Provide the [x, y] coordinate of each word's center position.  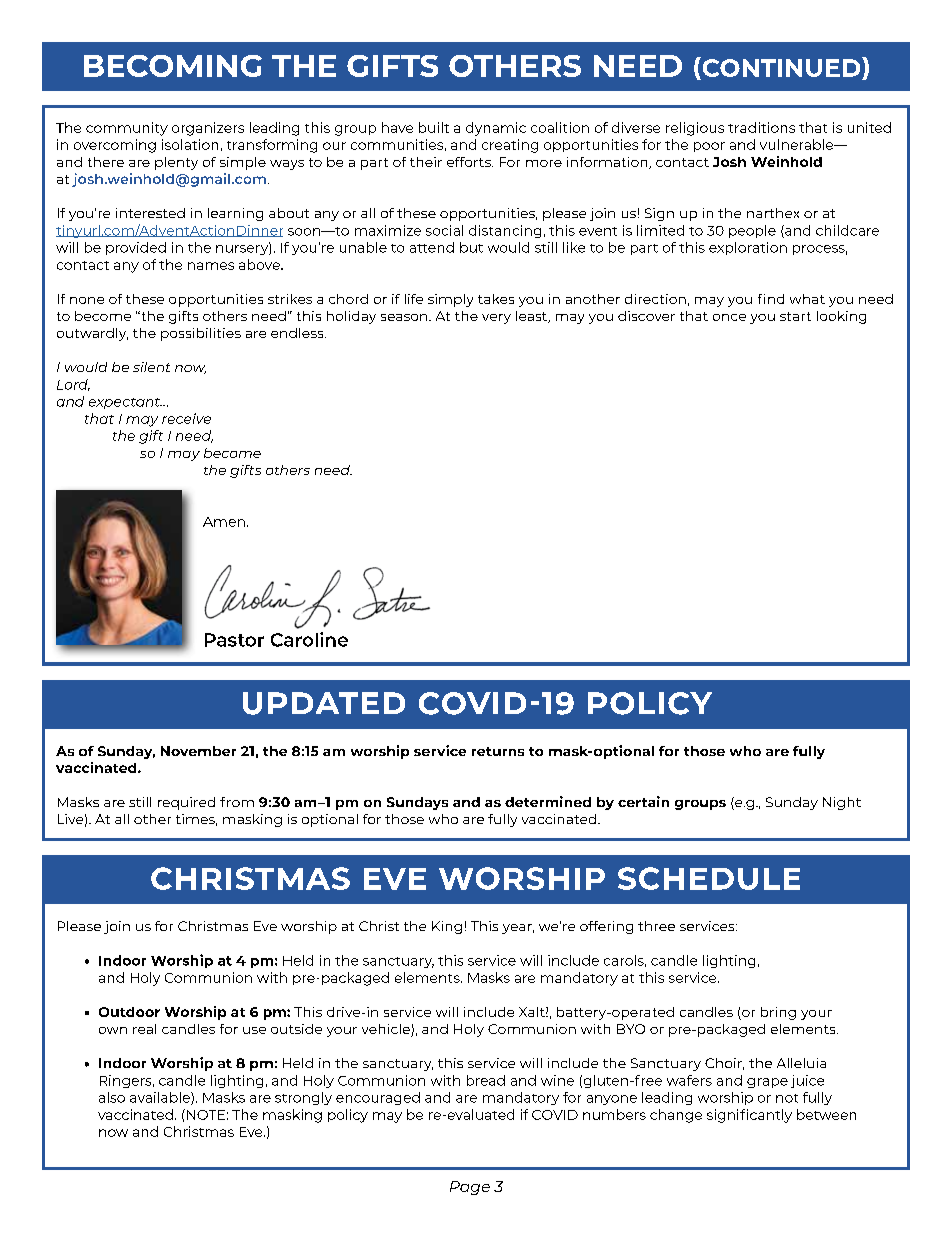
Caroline [309, 639]
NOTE [206, 1115]
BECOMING [173, 66]
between [826, 1114]
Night [842, 803]
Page [470, 1188]
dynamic [496, 129]
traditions [761, 127]
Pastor [234, 640]
